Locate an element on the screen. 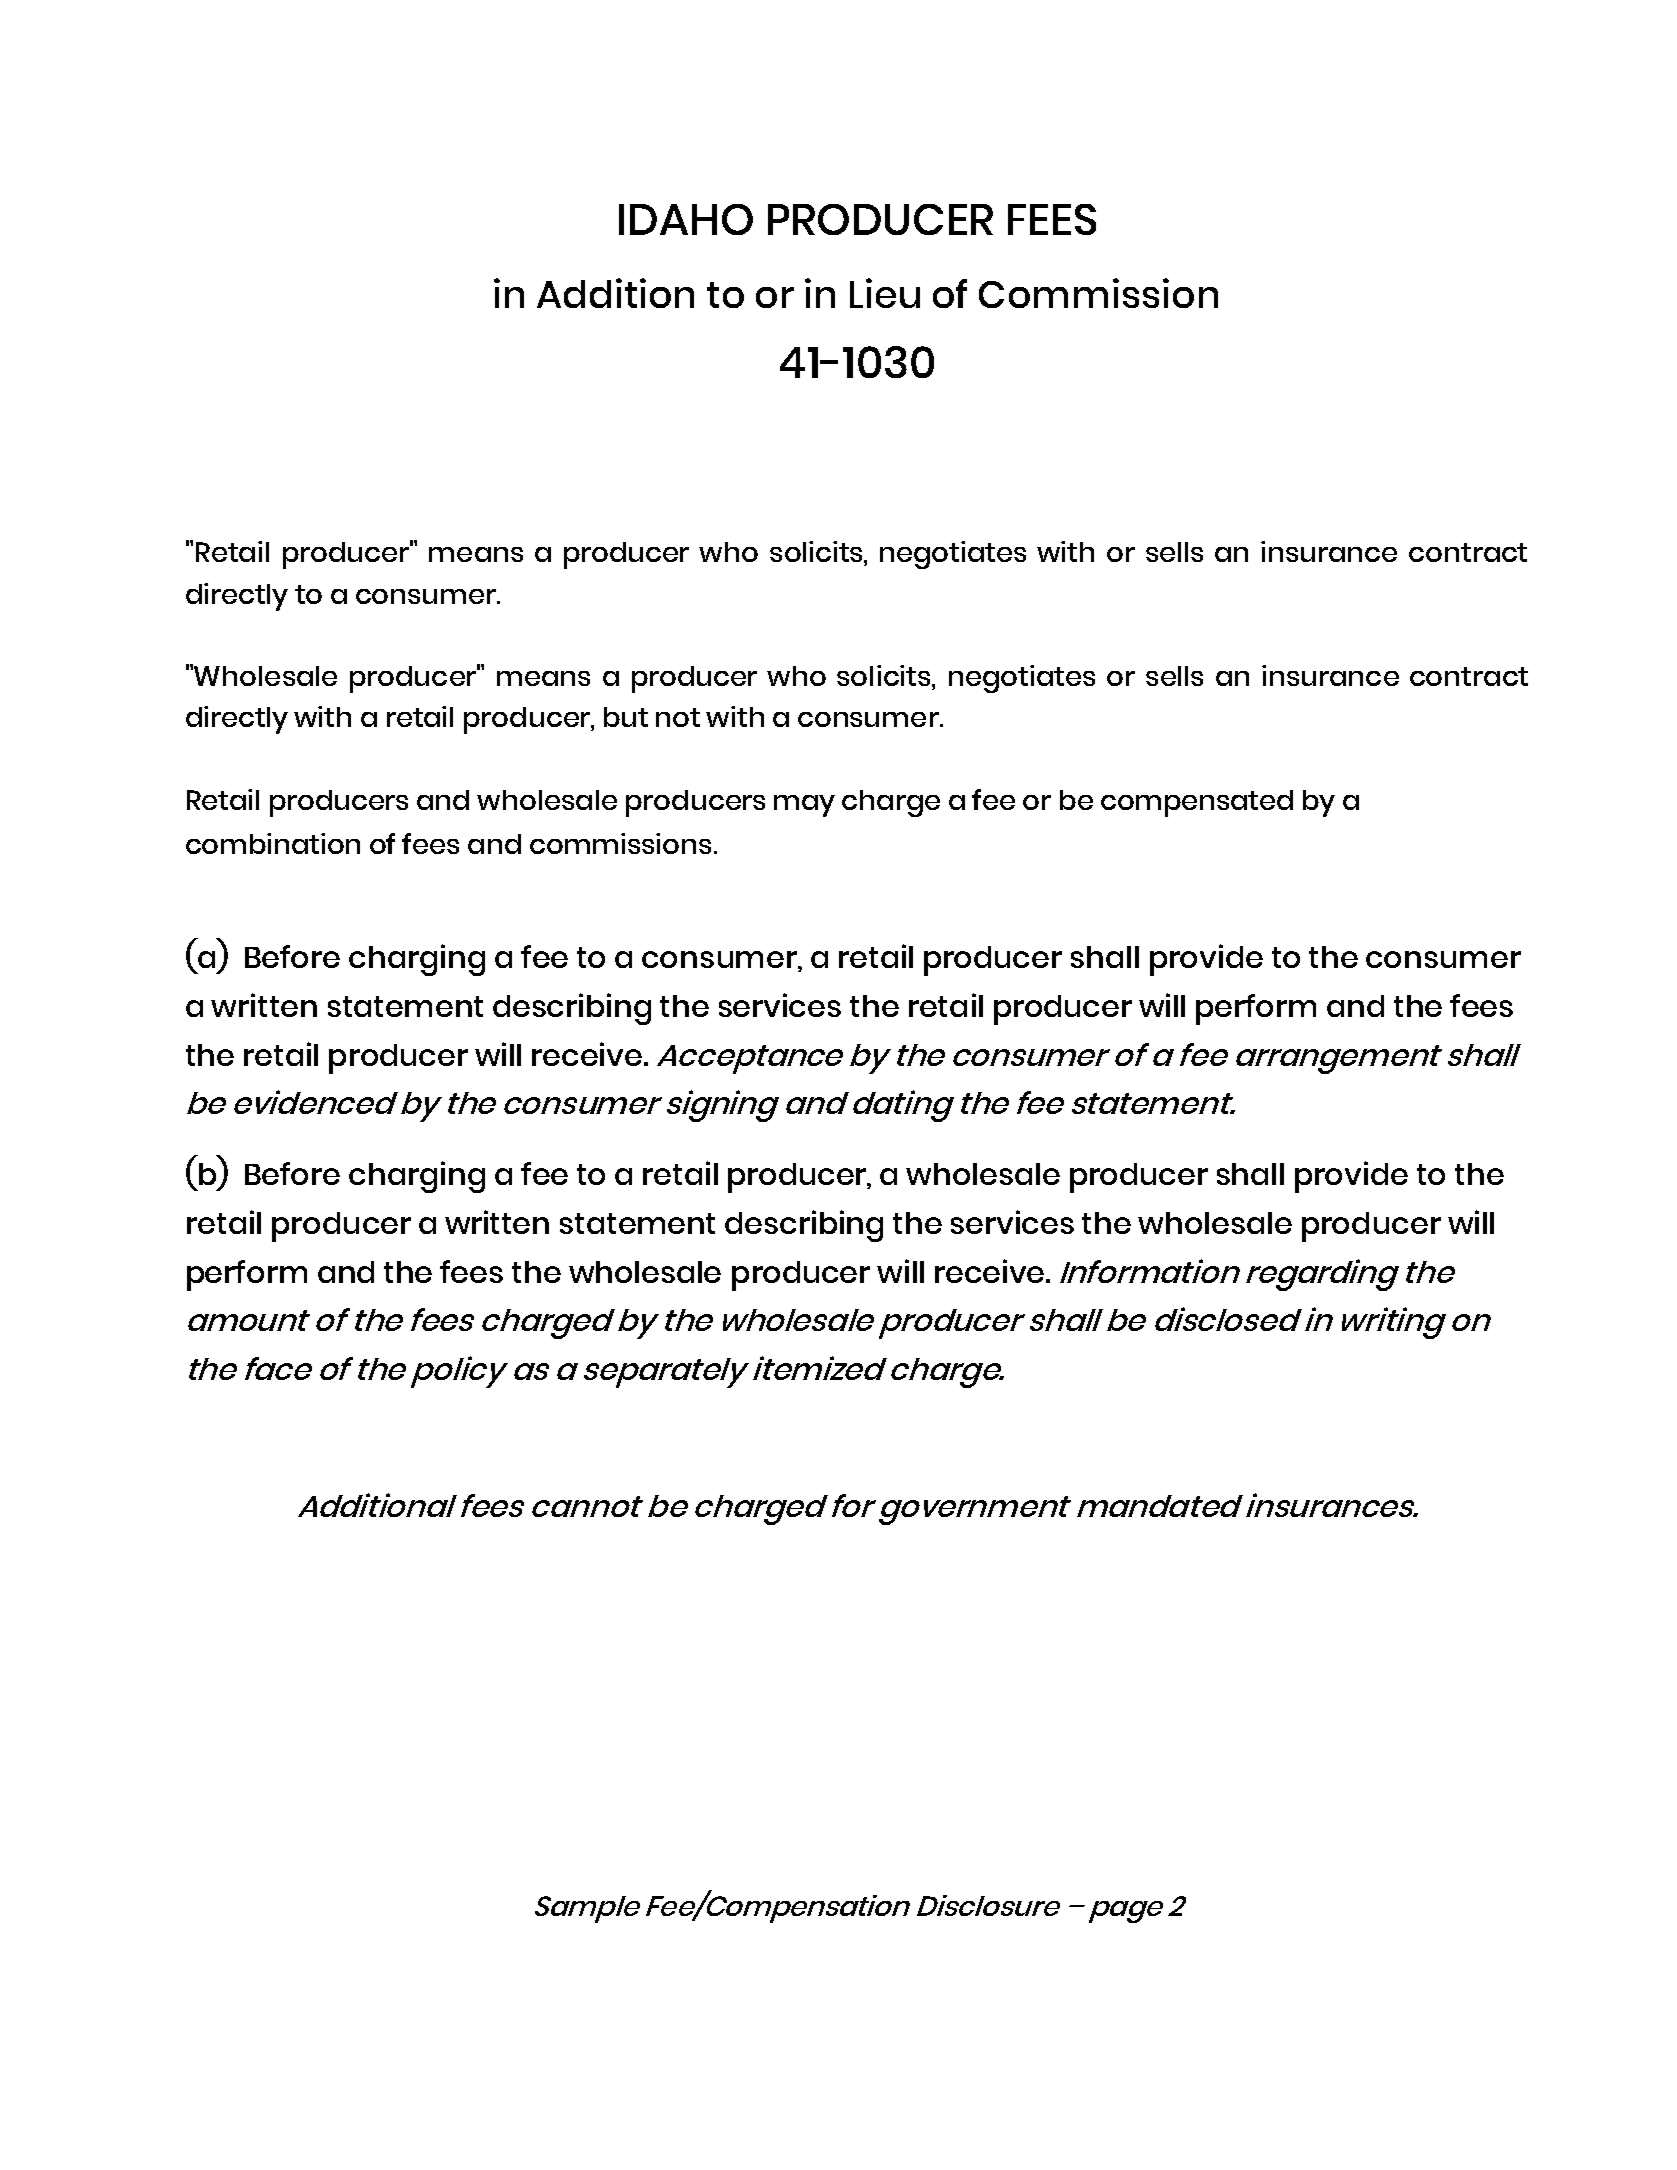 This screenshot has height=2170, width=1677. compensated is located at coordinates (1197, 803).
